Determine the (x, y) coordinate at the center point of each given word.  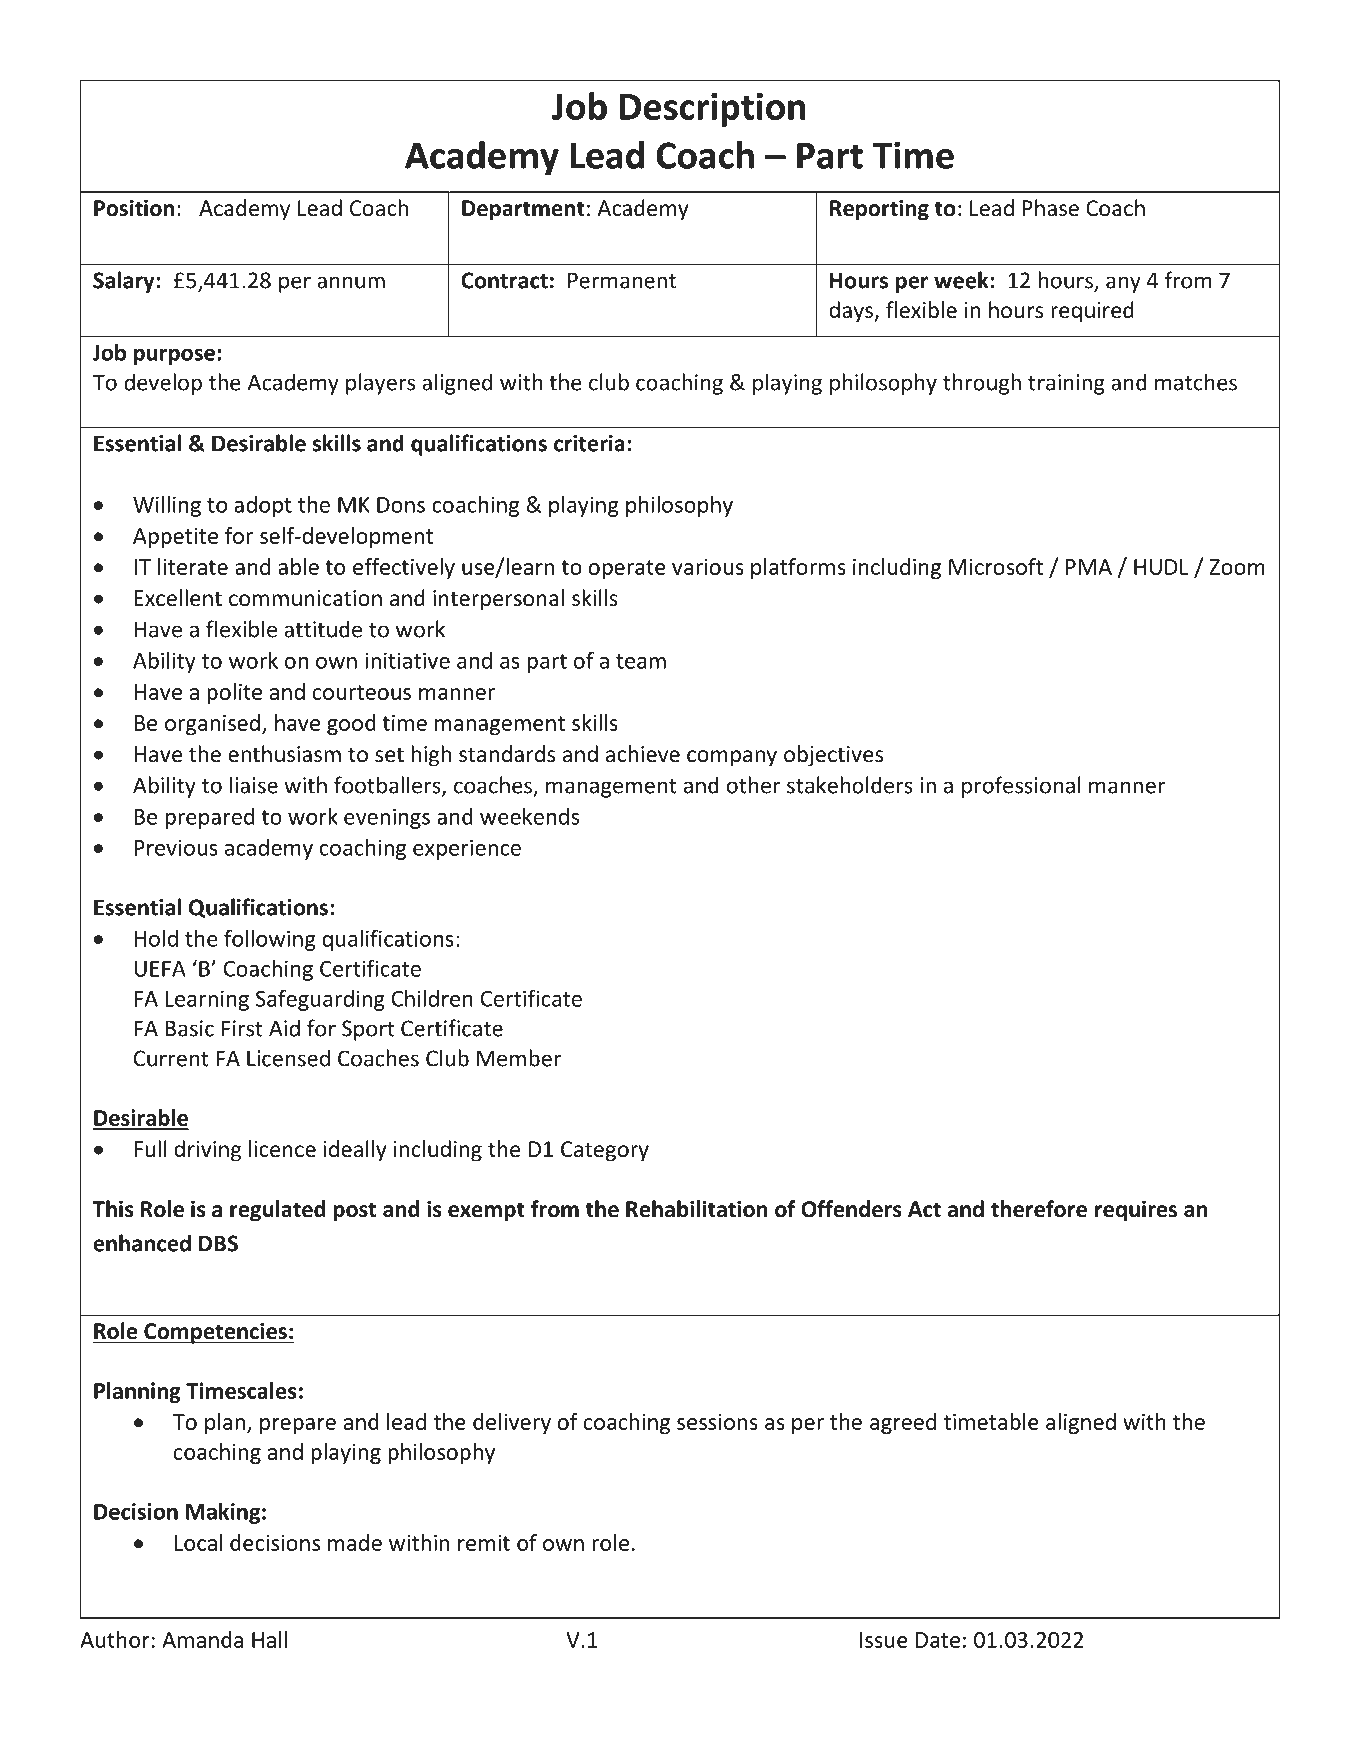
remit (484, 1543)
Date (938, 1640)
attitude (323, 629)
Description (712, 110)
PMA (1089, 567)
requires (1136, 1211)
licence (282, 1149)
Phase (1051, 208)
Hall (269, 1639)
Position (134, 208)
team (641, 661)
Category (605, 1151)
